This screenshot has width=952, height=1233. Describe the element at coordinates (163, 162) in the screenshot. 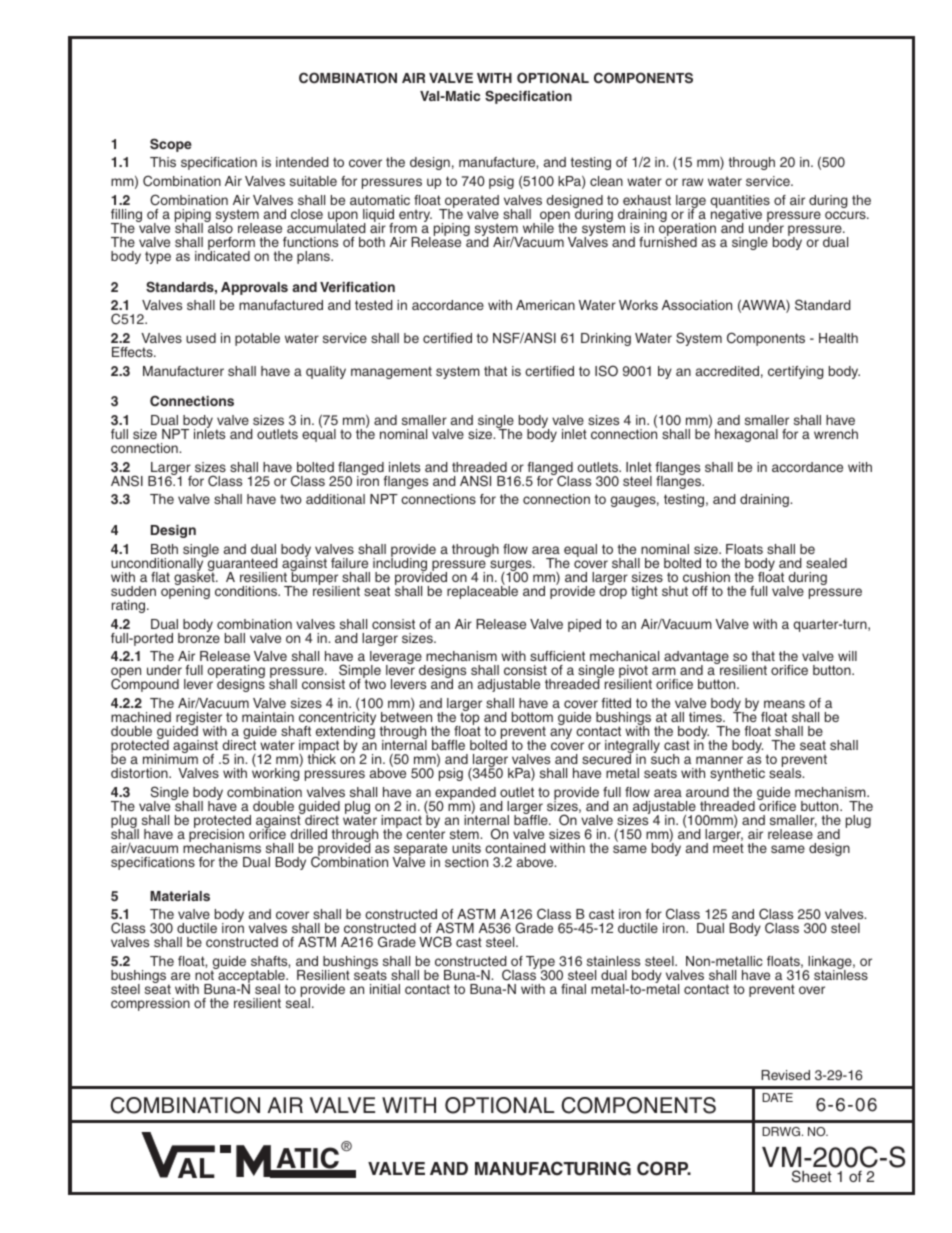

I see `This` at that location.
